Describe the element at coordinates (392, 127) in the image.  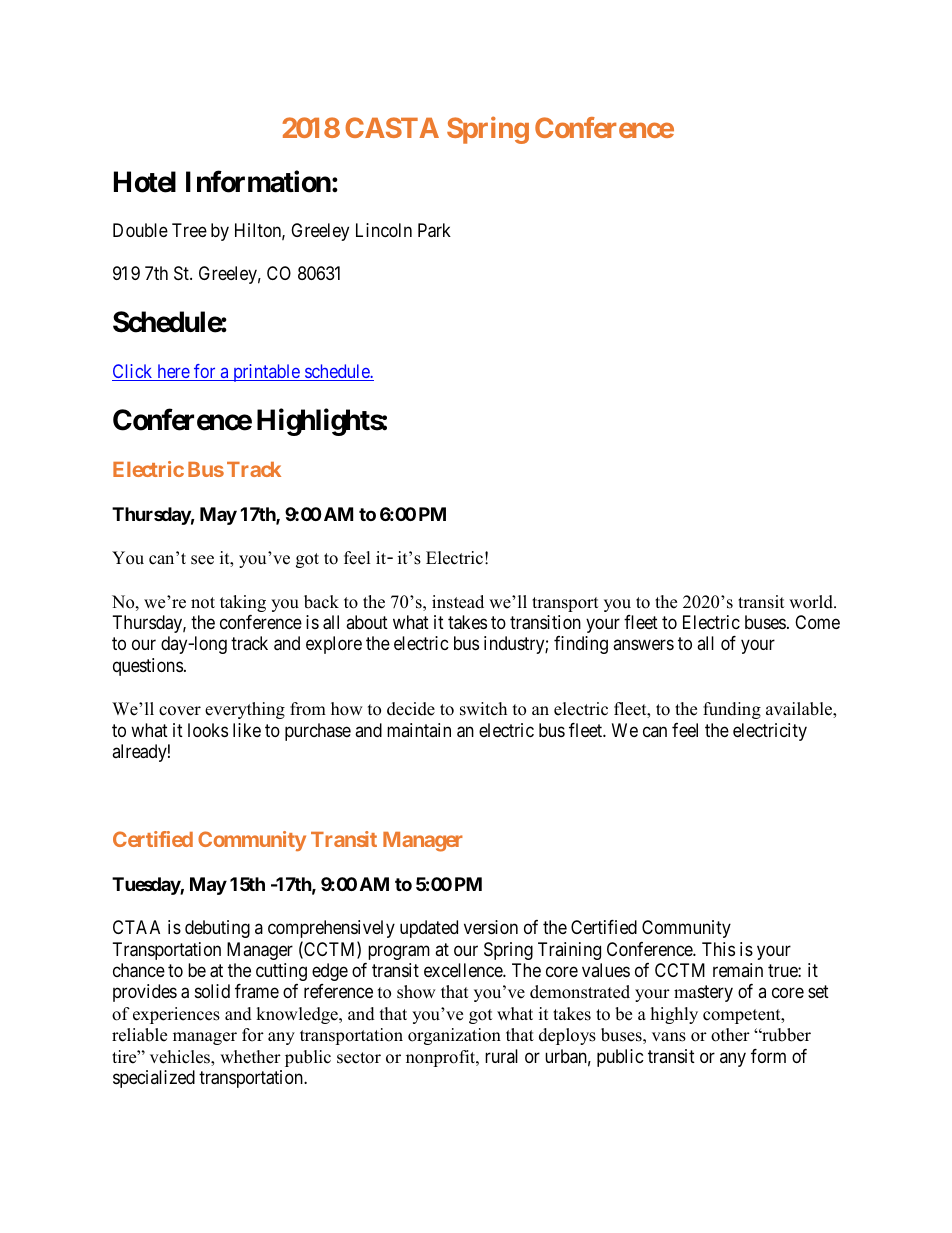
I see `CASTA` at that location.
